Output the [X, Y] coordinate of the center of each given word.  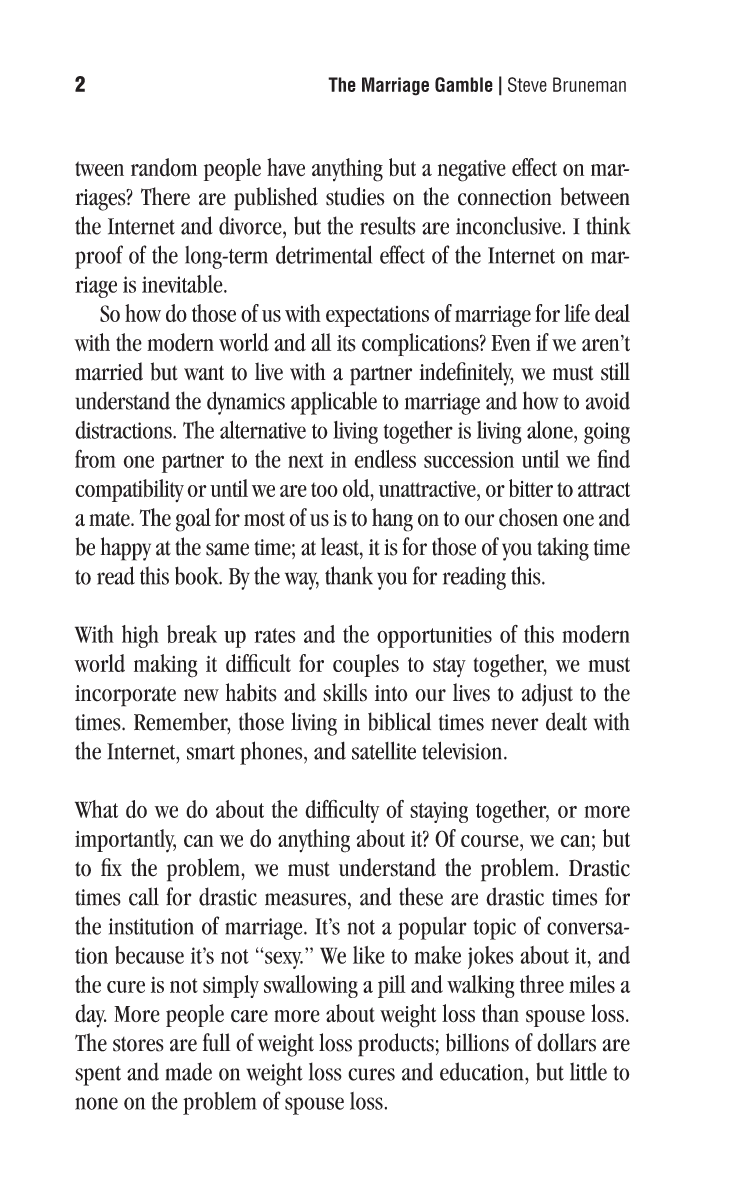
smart [211, 752]
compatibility [129, 490]
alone [551, 430]
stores [138, 1044]
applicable [334, 403]
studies [355, 196]
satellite [384, 750]
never [514, 724]
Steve [527, 84]
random [164, 167]
